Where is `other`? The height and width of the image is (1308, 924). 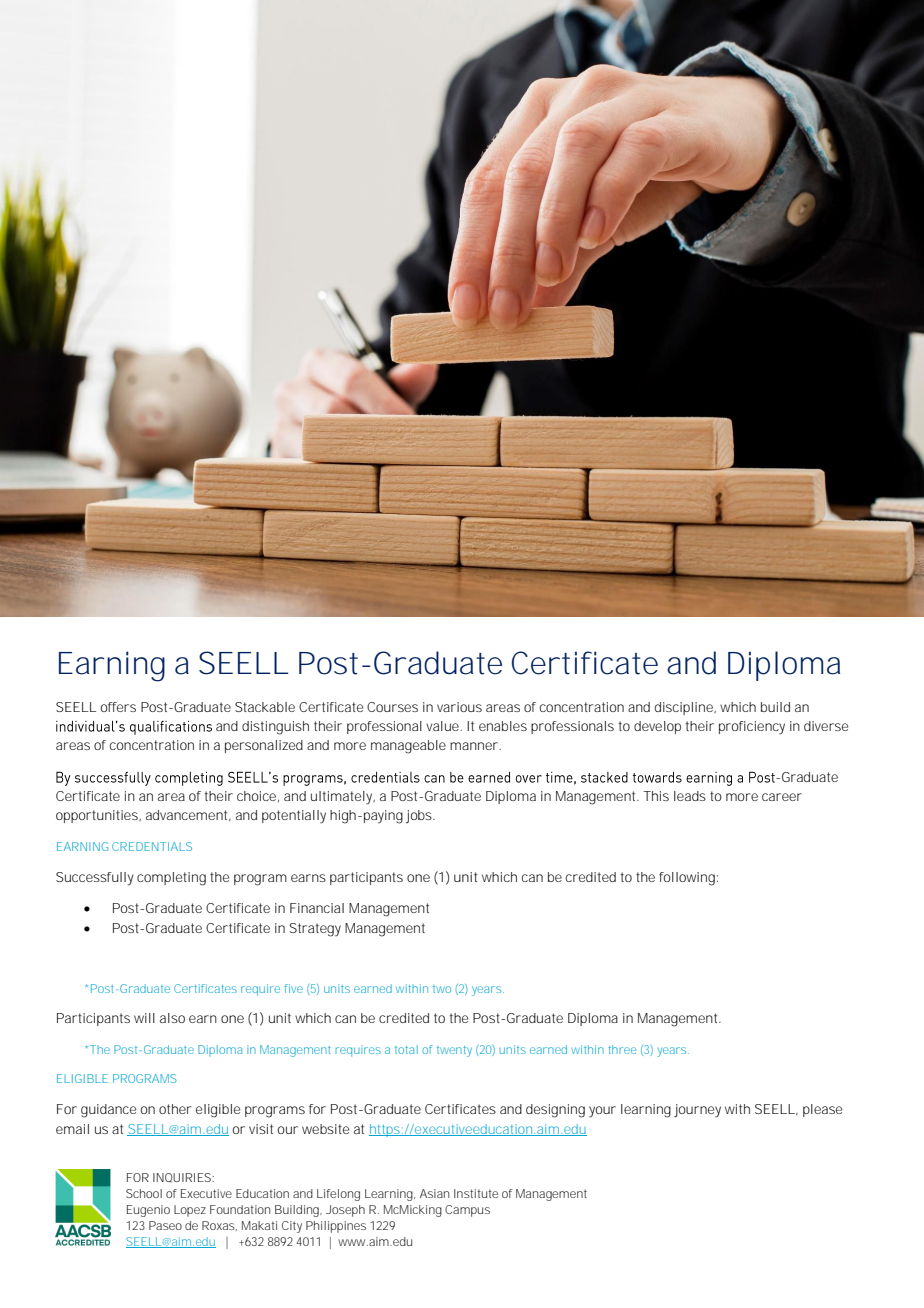
other is located at coordinates (175, 1109).
